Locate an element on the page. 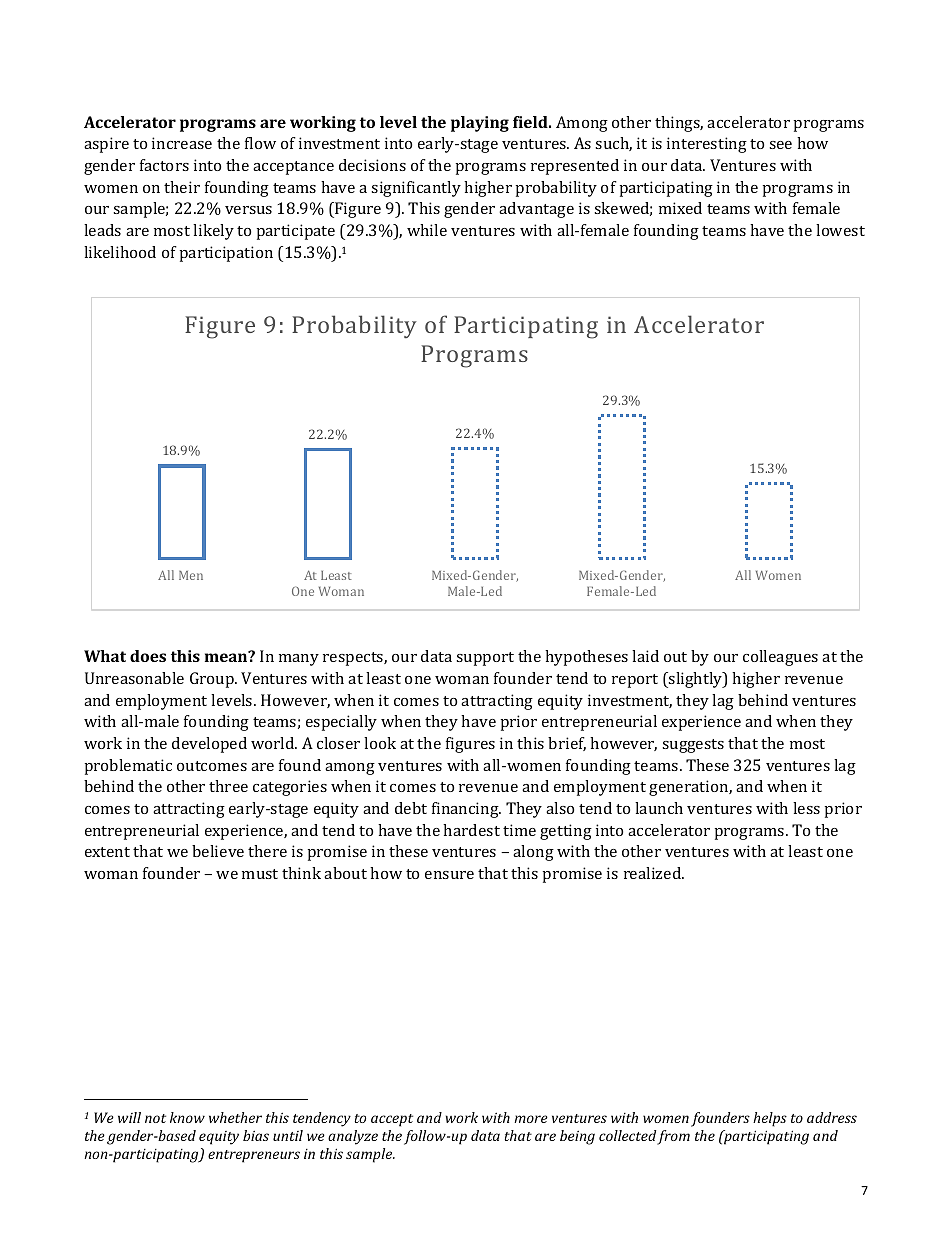 This page has height=1233, width=952. playing is located at coordinates (480, 124).
